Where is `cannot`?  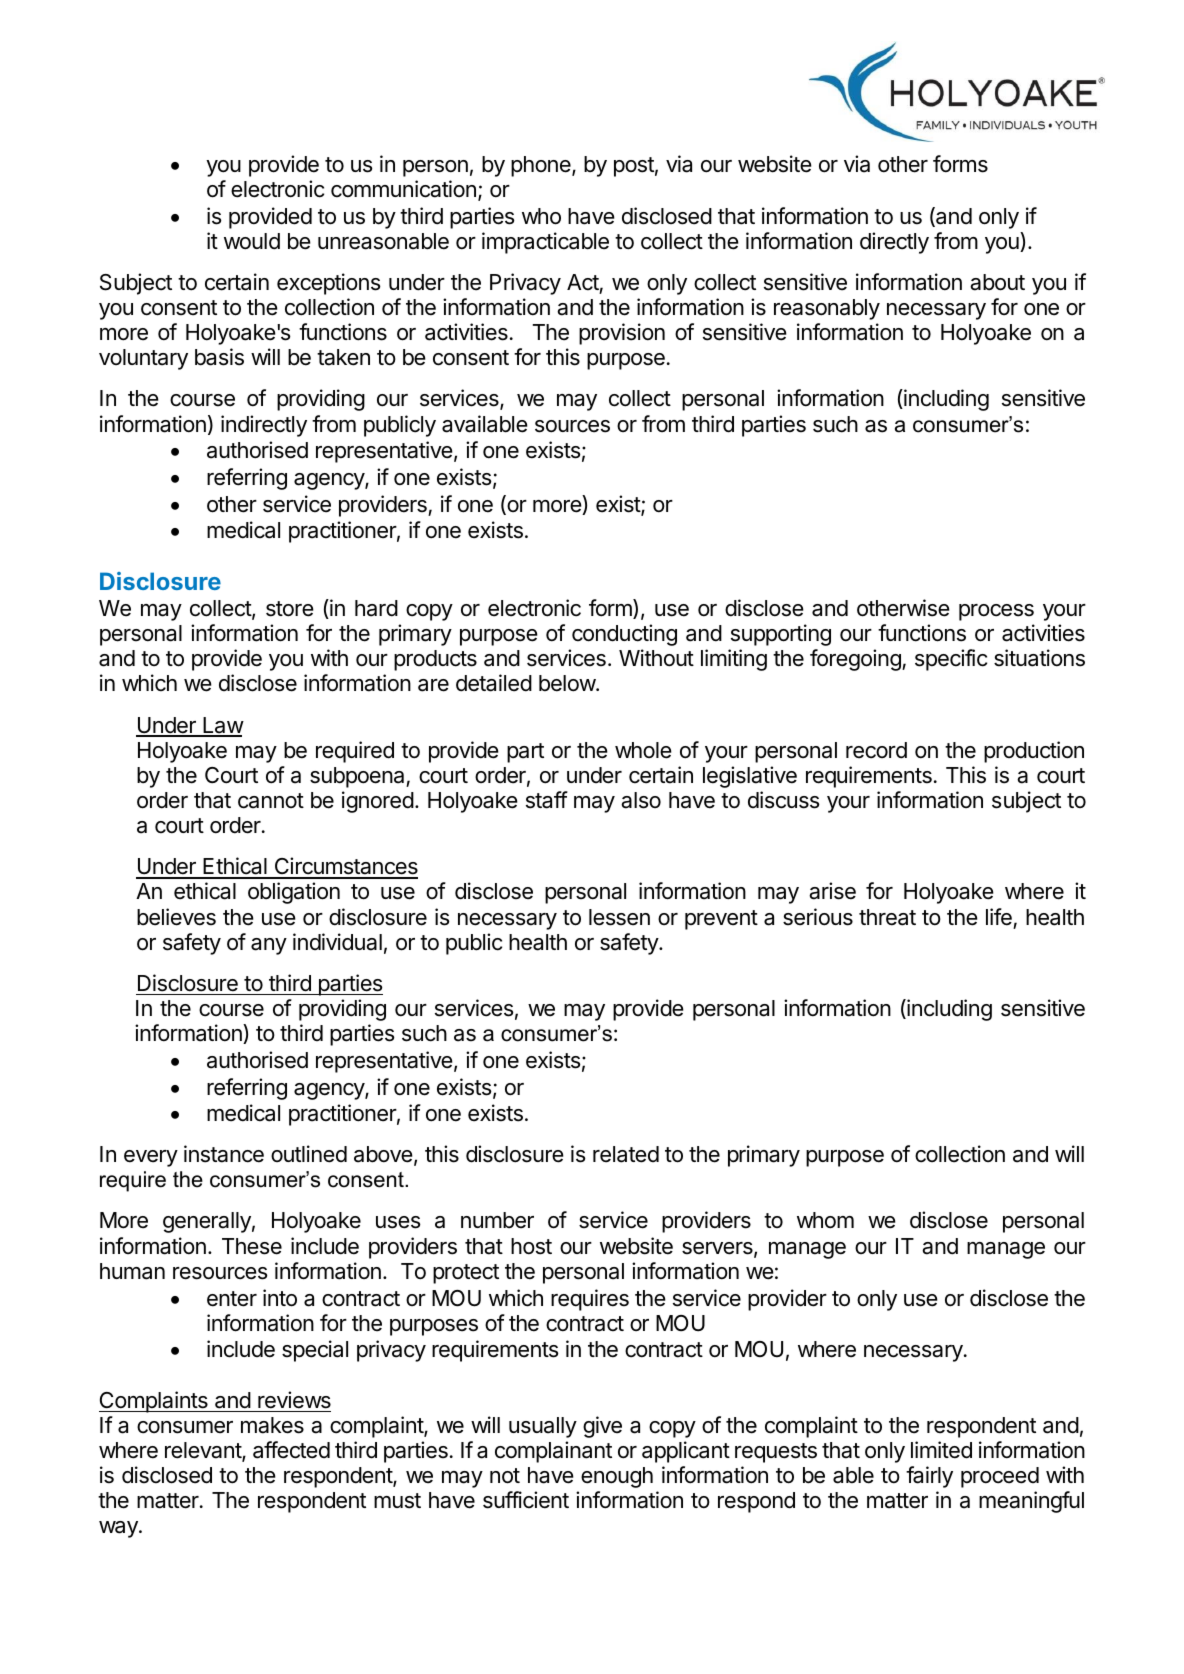 cannot is located at coordinates (271, 801).
